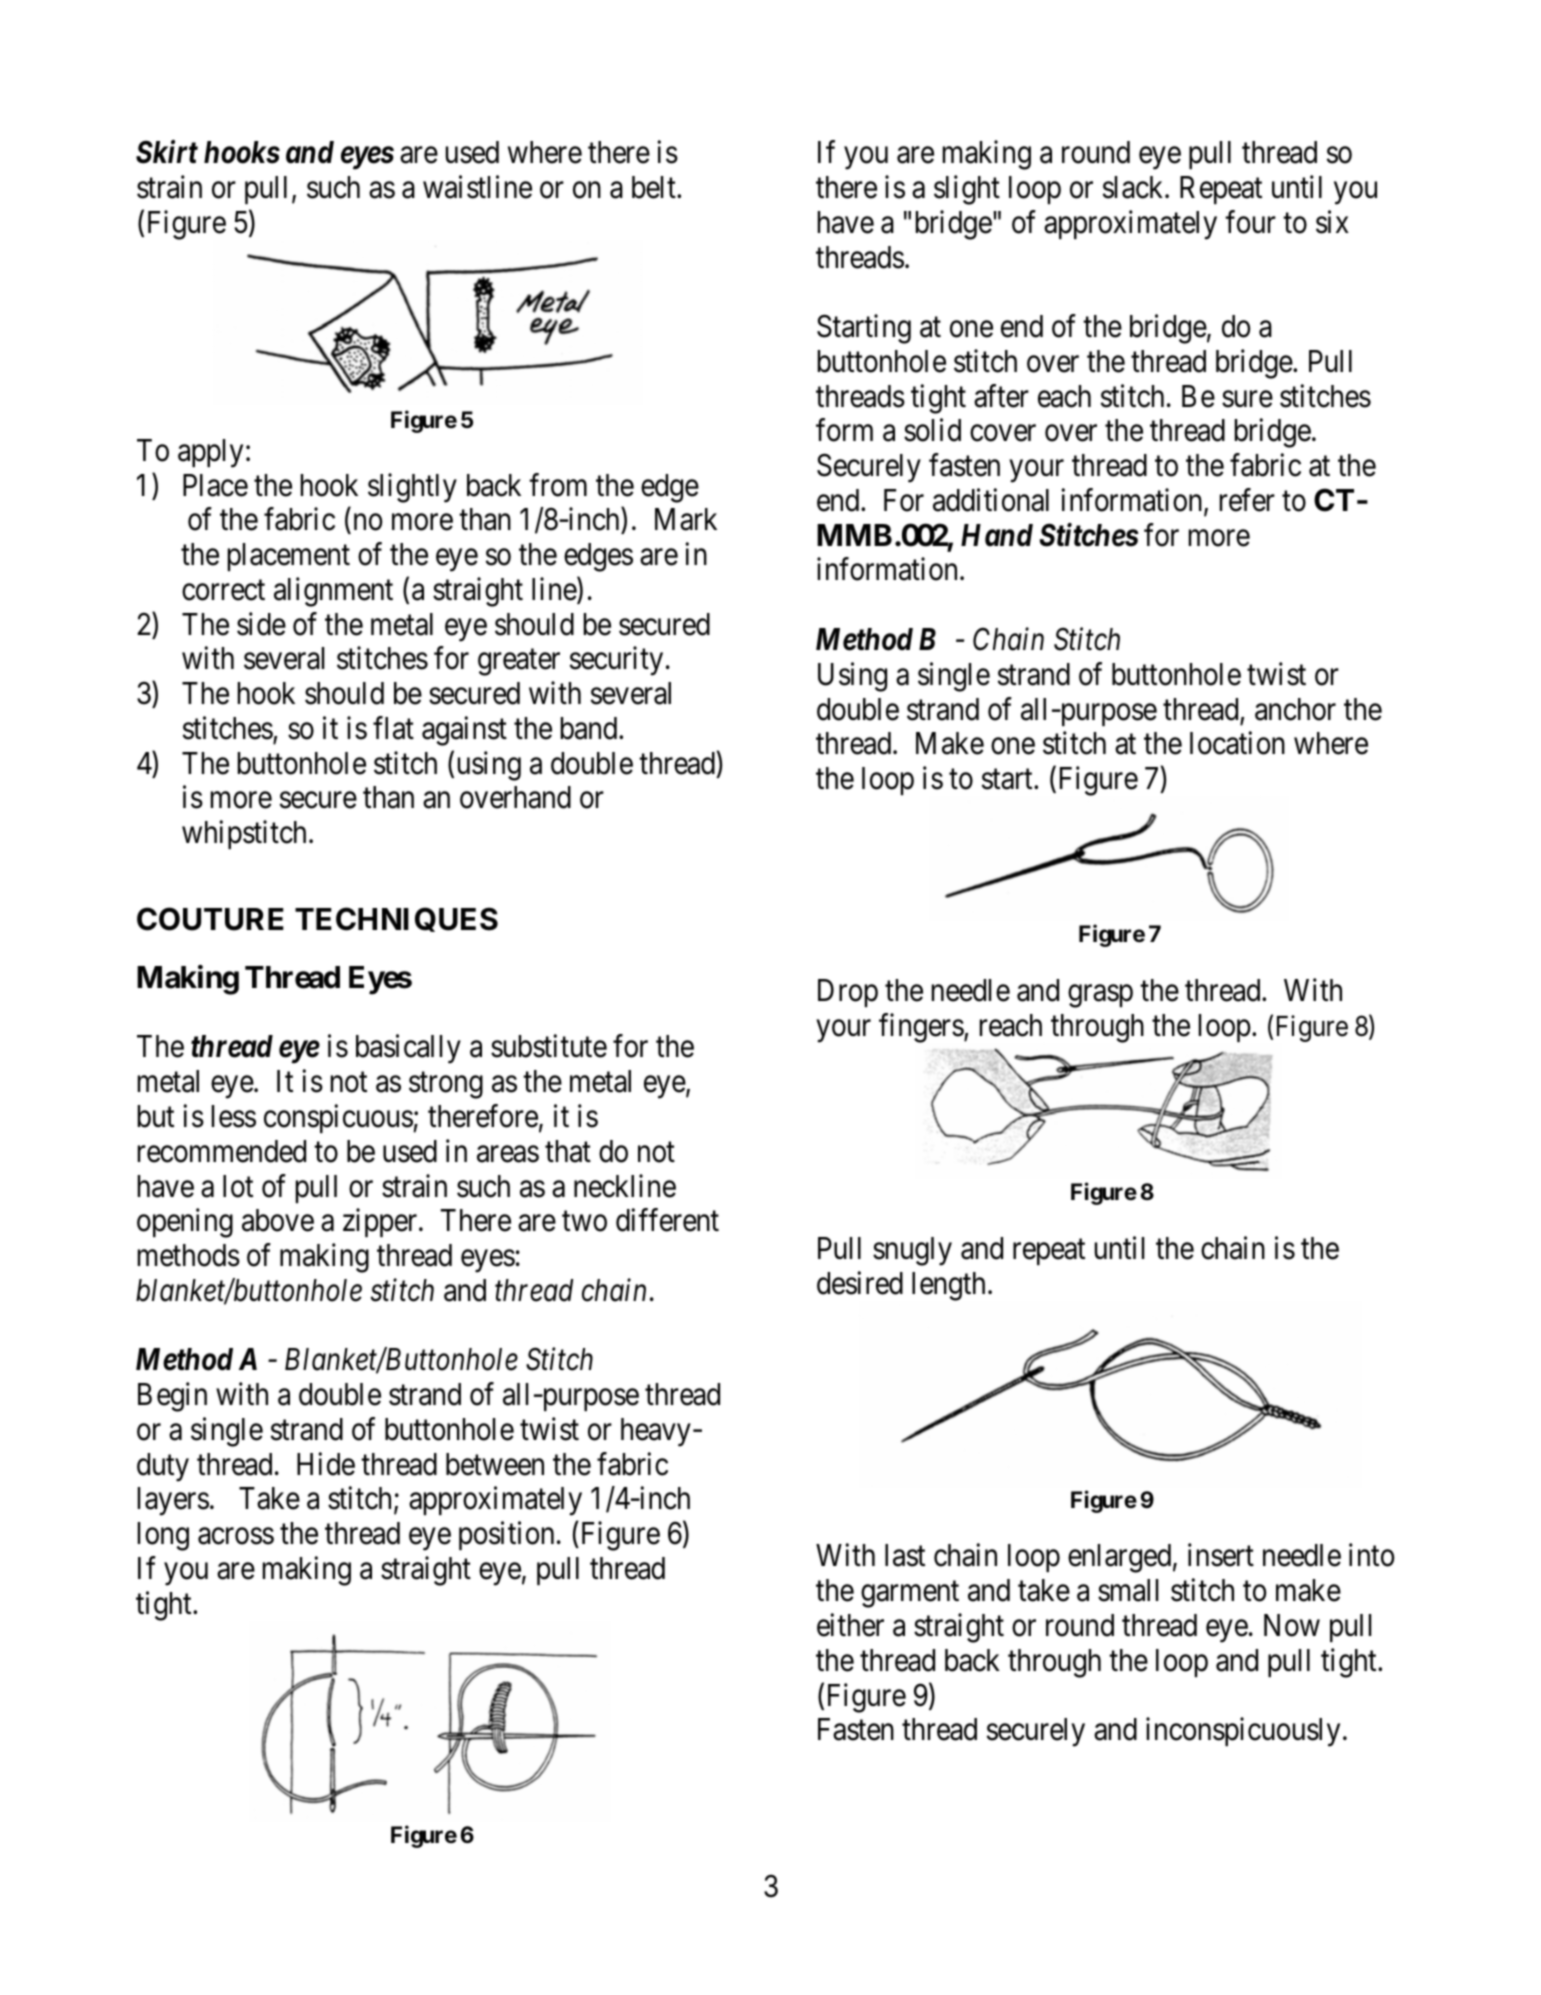  What do you see at coordinates (1221, 1555) in the screenshot?
I see `insert` at bounding box center [1221, 1555].
